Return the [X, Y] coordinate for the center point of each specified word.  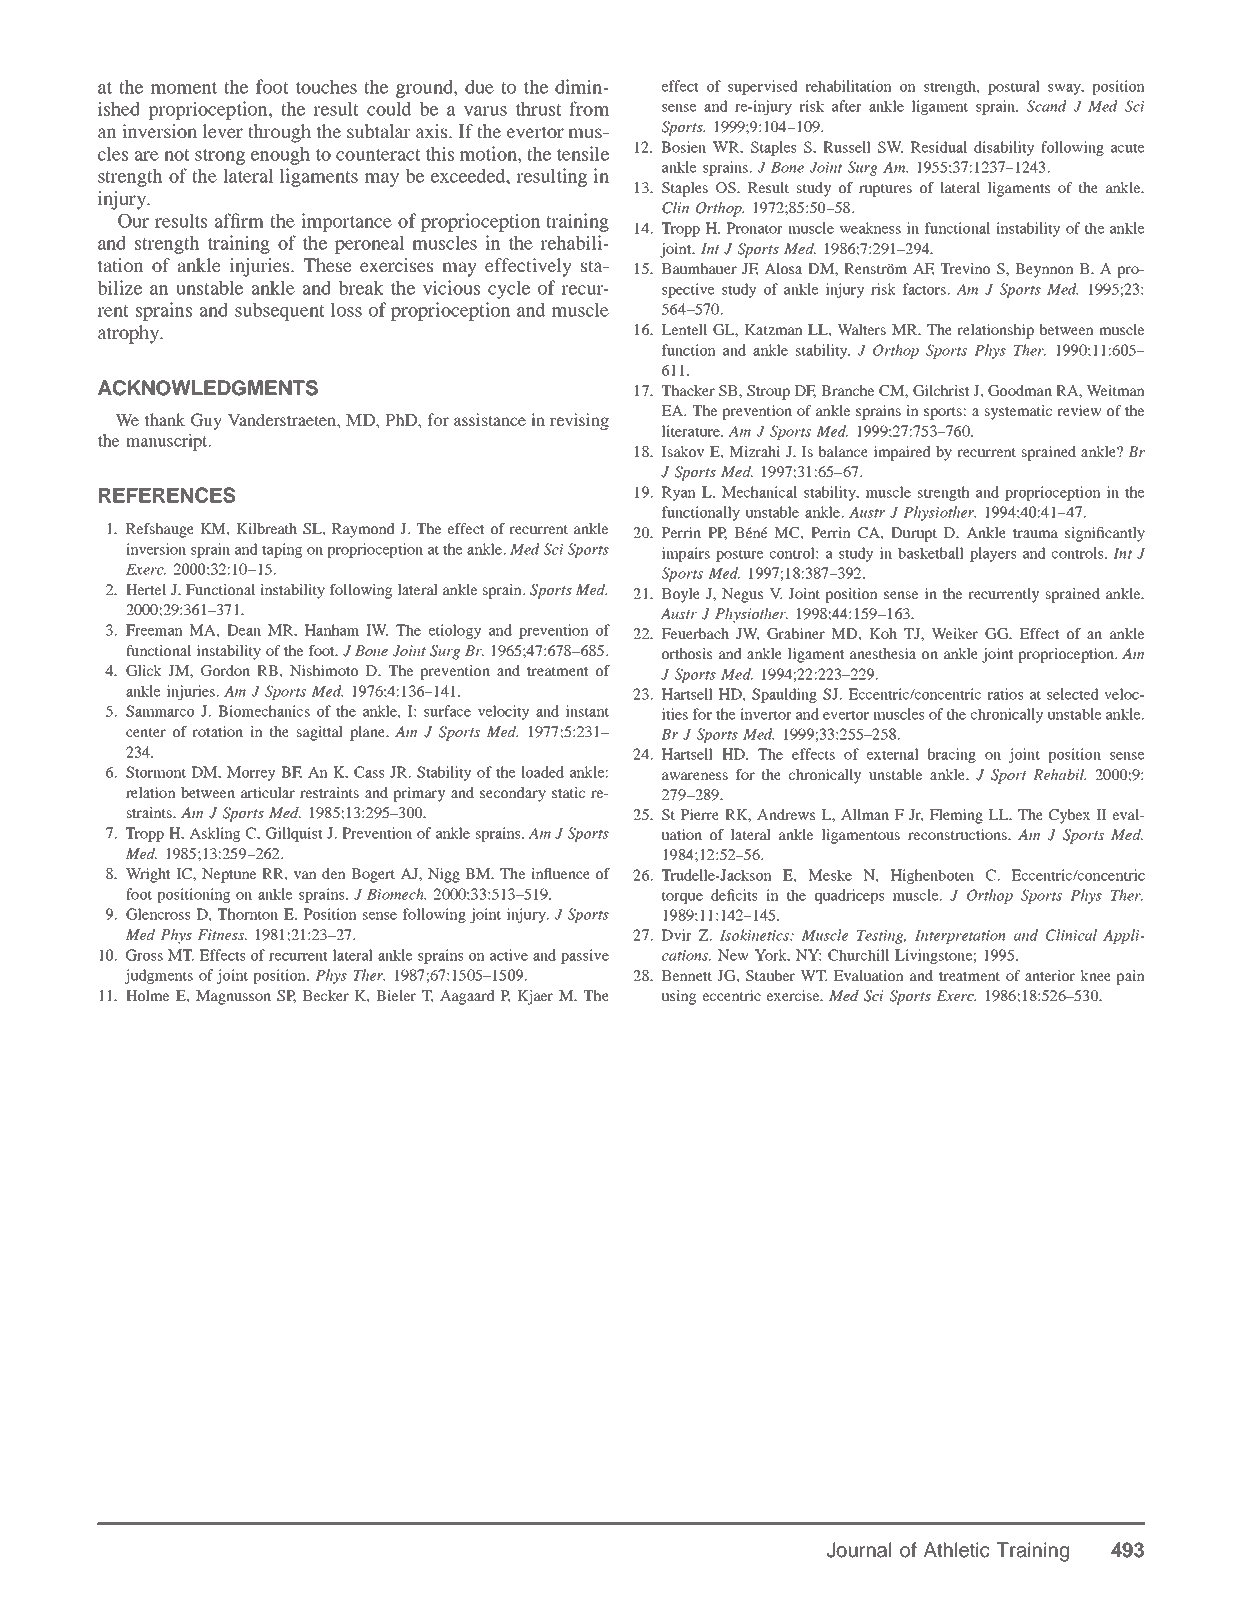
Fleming [956, 816]
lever [223, 131]
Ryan [679, 493]
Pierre [700, 814]
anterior [1050, 975]
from [589, 108]
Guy [206, 421]
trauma [1035, 533]
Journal [859, 1550]
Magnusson [233, 997]
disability [1004, 148]
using [678, 997]
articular [268, 792]
